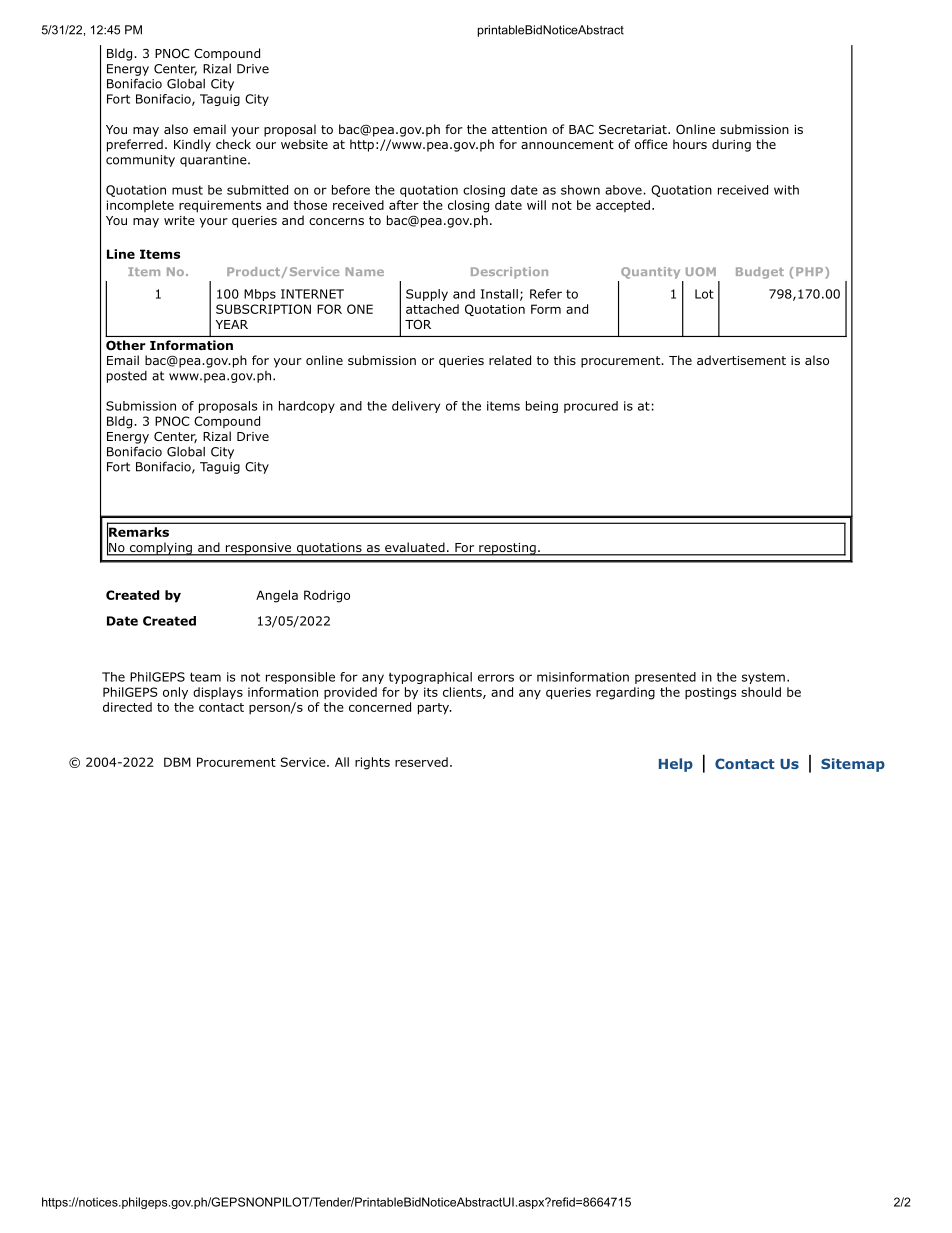 This document has height=1233, width=952. I want to click on delivery, so click(416, 407).
